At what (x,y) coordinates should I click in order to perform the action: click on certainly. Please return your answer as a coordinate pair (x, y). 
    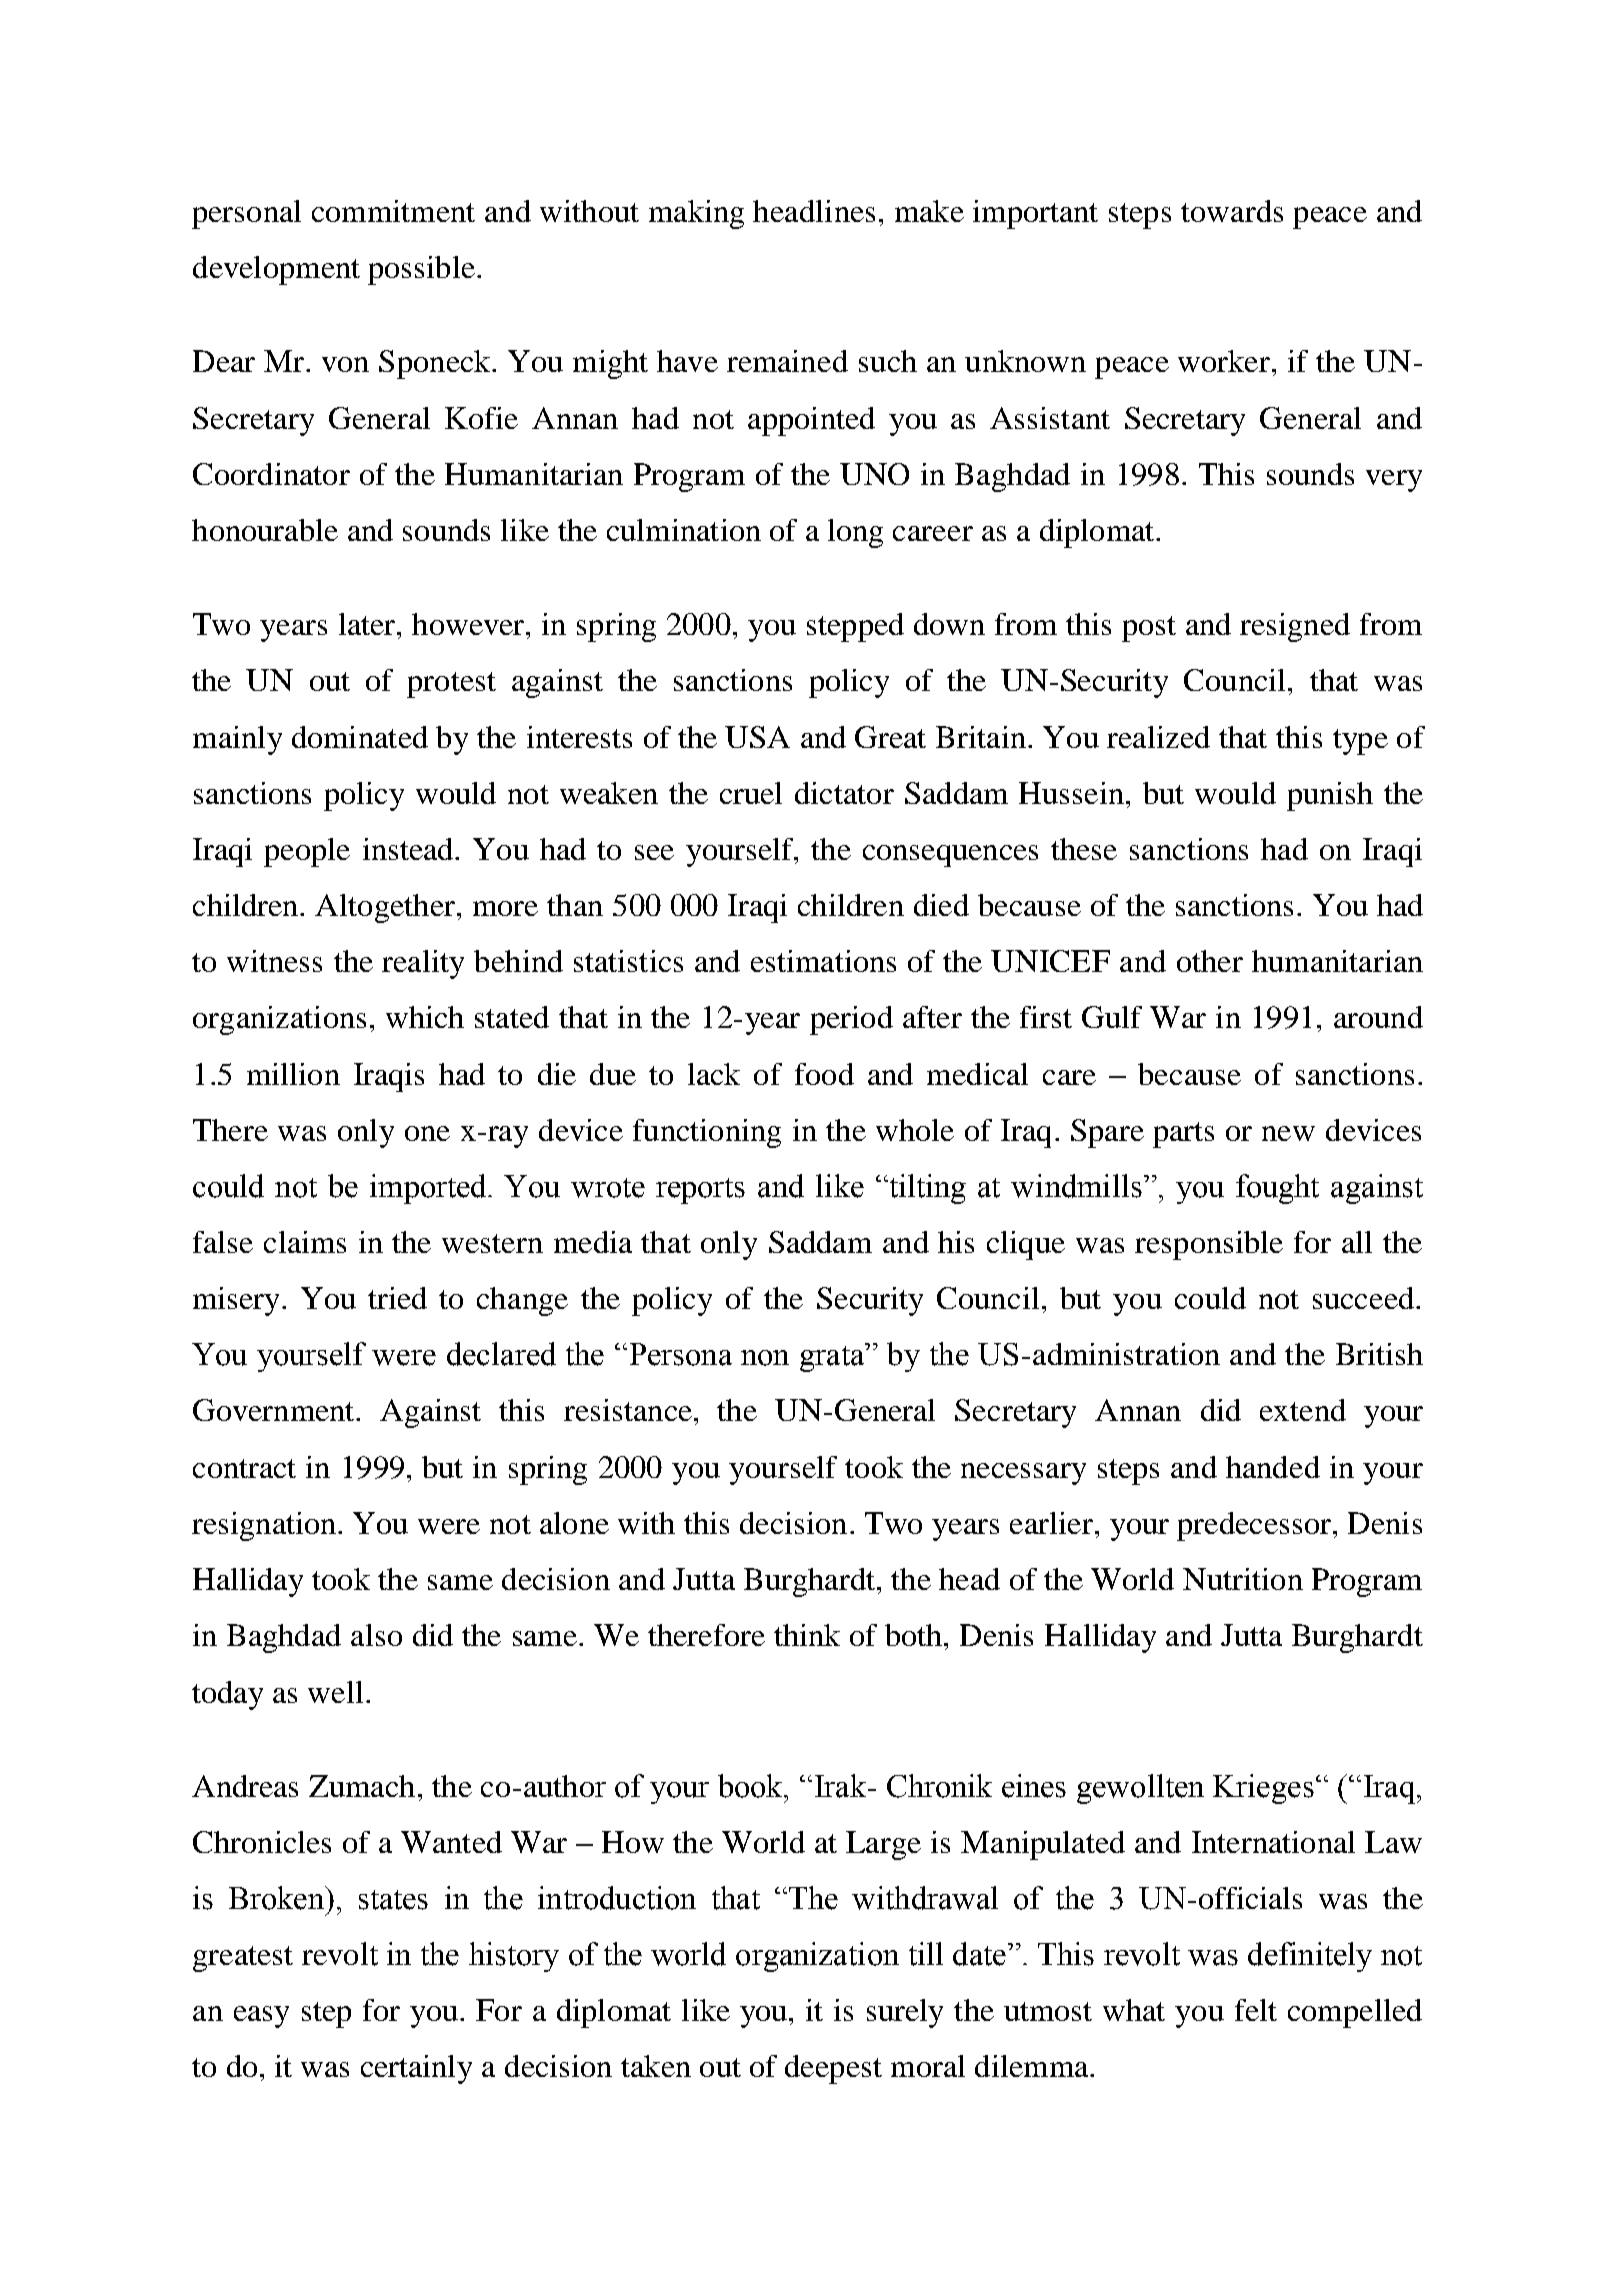
    Looking at the image, I should click on (416, 2069).
